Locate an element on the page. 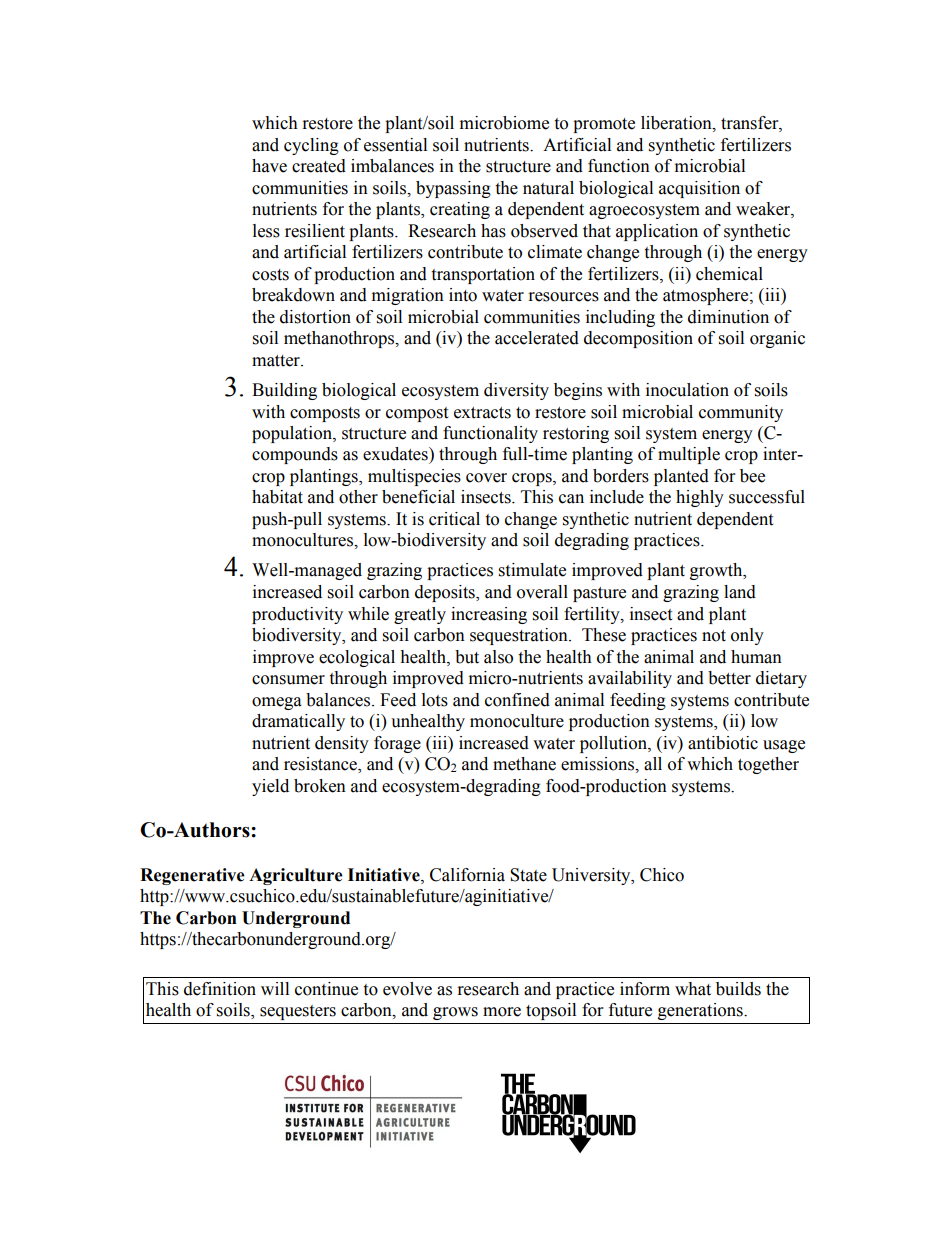 Image resolution: width=952 pixels, height=1233 pixels. California is located at coordinates (467, 875).
